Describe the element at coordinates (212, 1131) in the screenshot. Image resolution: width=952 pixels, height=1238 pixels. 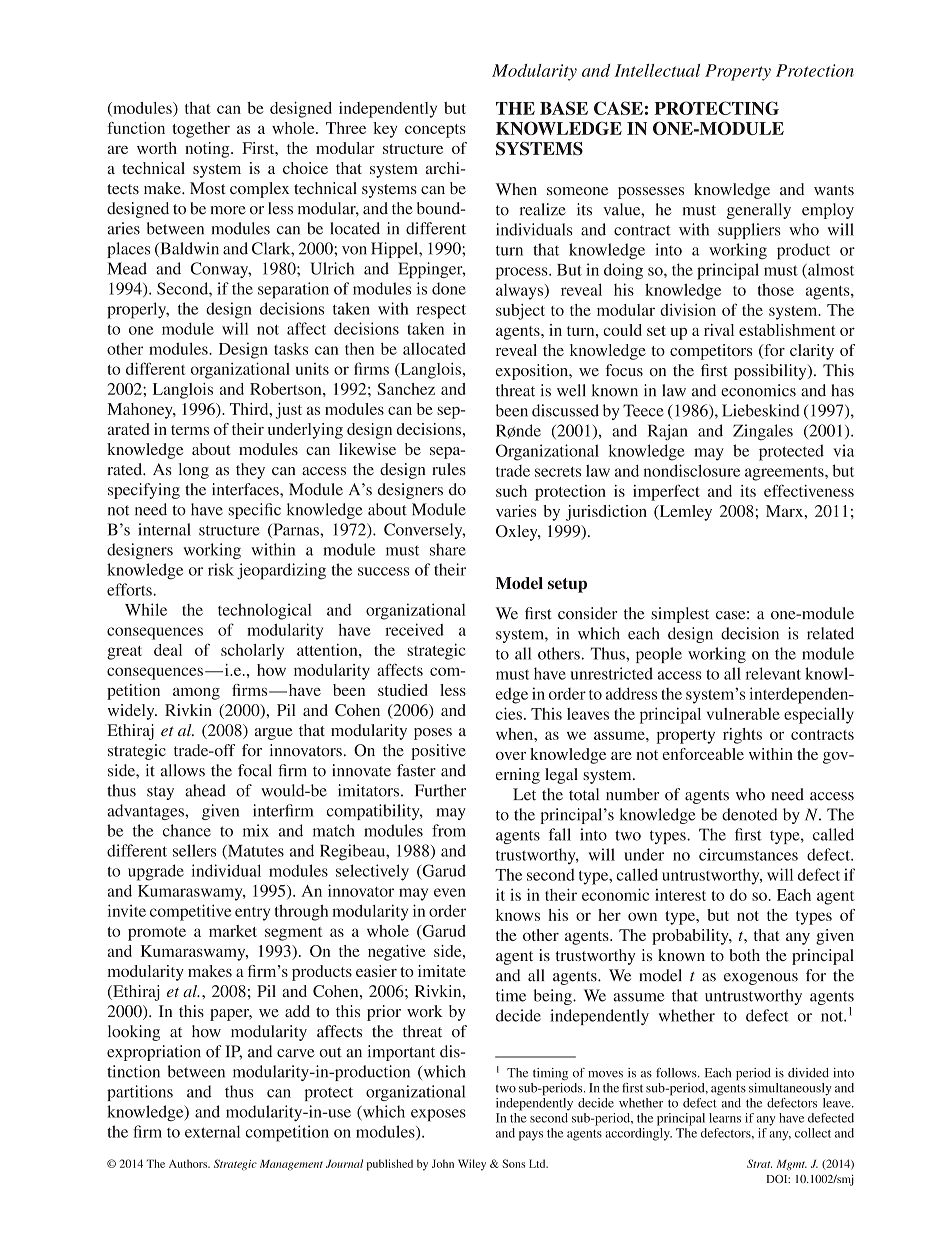
I see `external` at that location.
